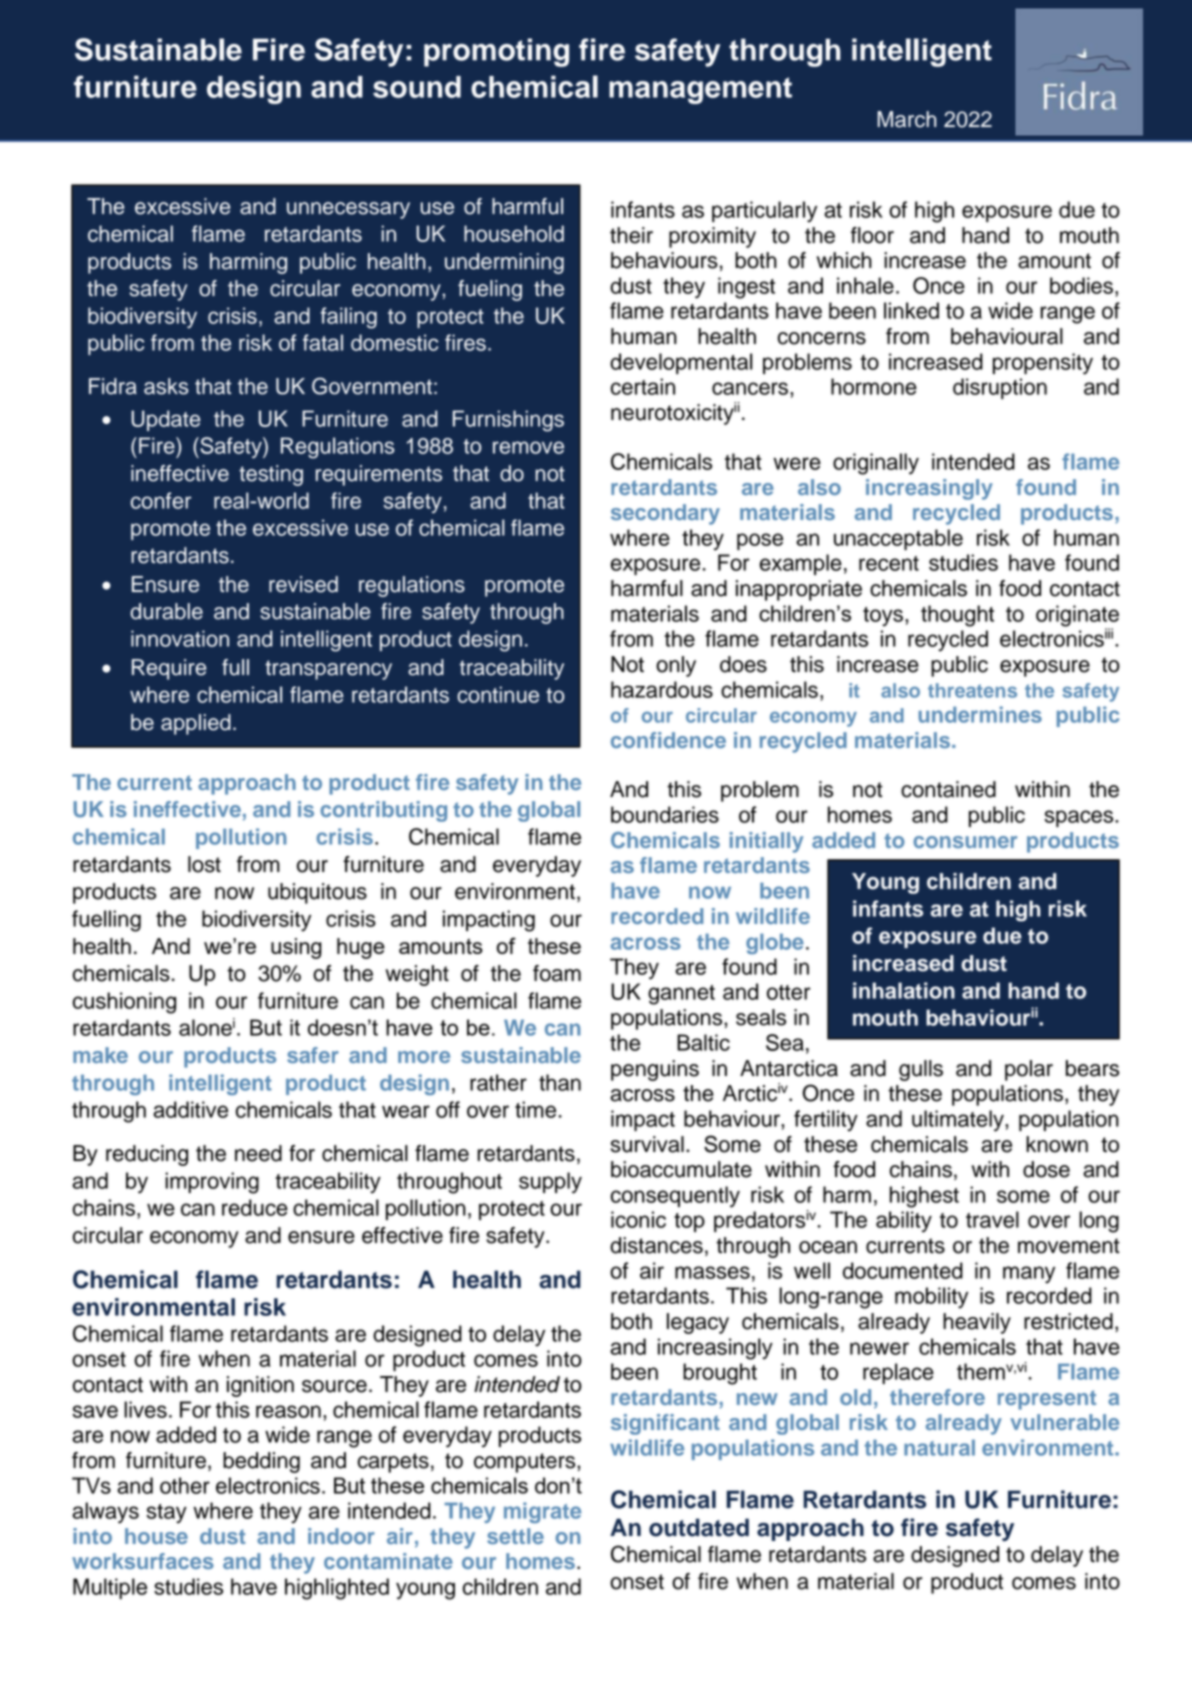  Describe the element at coordinates (1000, 388) in the document. I see `disruption` at that location.
